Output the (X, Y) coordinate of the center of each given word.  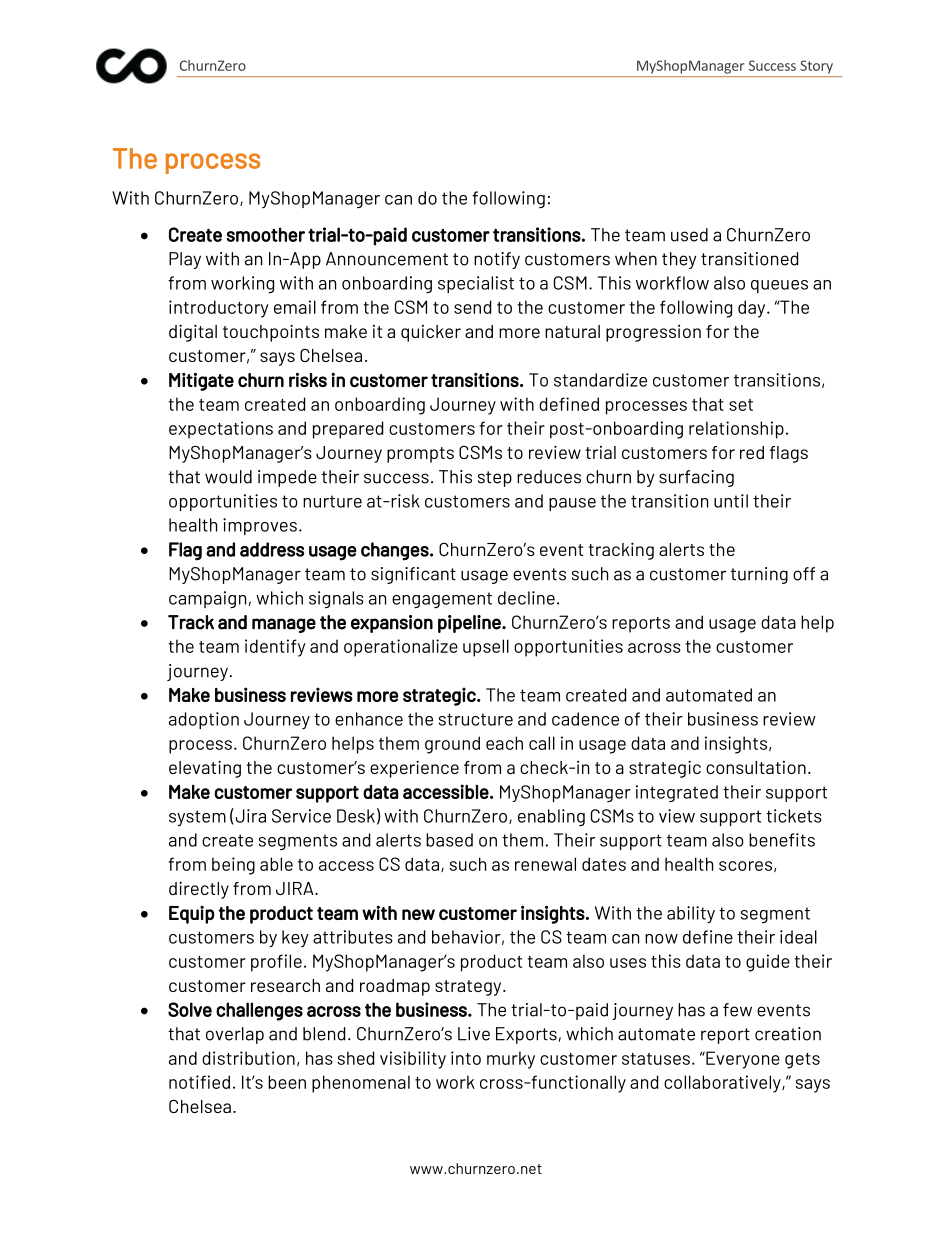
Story (816, 67)
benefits (782, 840)
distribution (248, 1058)
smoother (266, 234)
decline (526, 598)
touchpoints (271, 333)
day (753, 309)
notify (497, 260)
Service (301, 816)
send (472, 307)
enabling (551, 817)
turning (759, 575)
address (272, 549)
